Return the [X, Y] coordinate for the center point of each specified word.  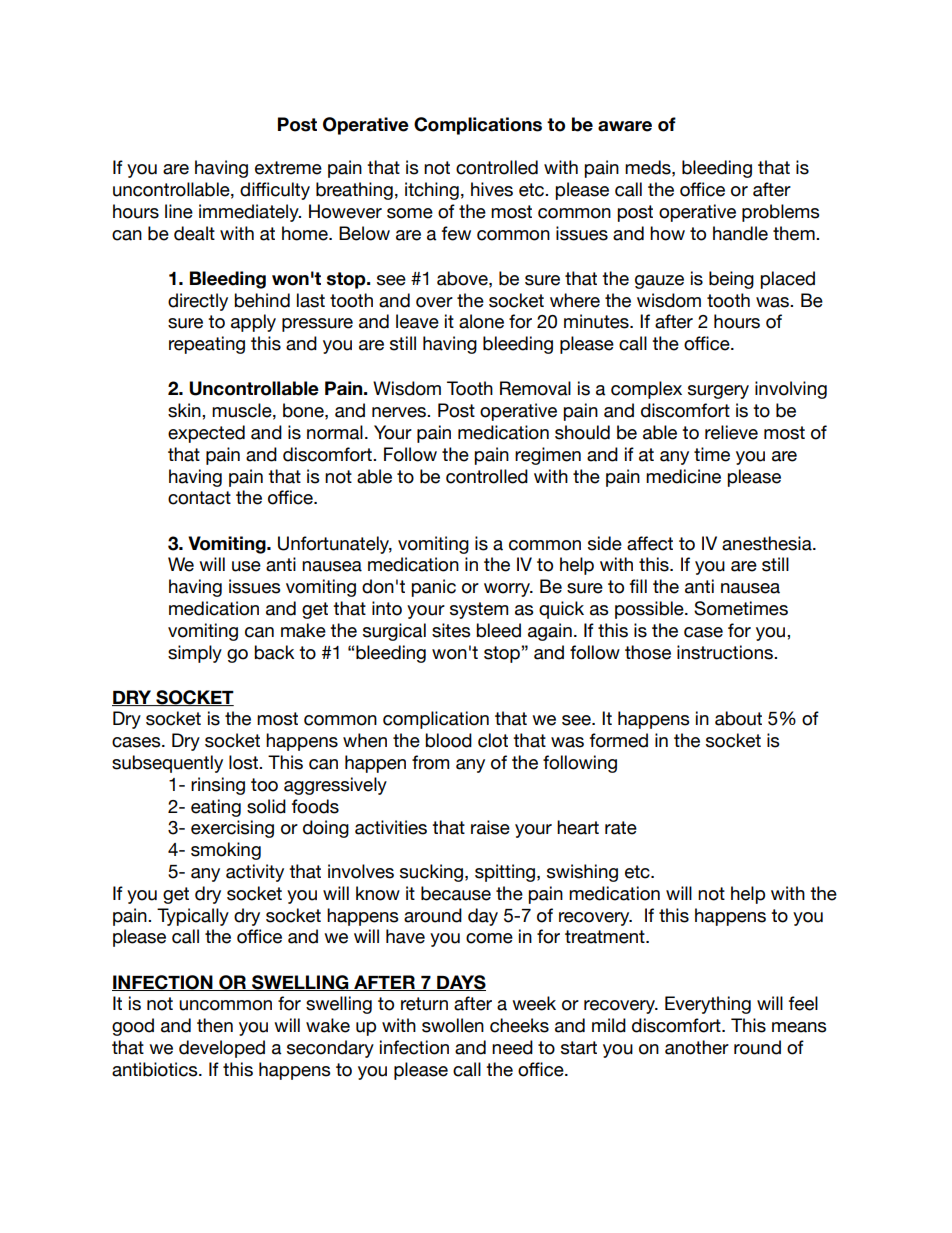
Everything [708, 1005]
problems [780, 213]
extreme [288, 168]
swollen [453, 1025]
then [215, 1025]
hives [492, 189]
